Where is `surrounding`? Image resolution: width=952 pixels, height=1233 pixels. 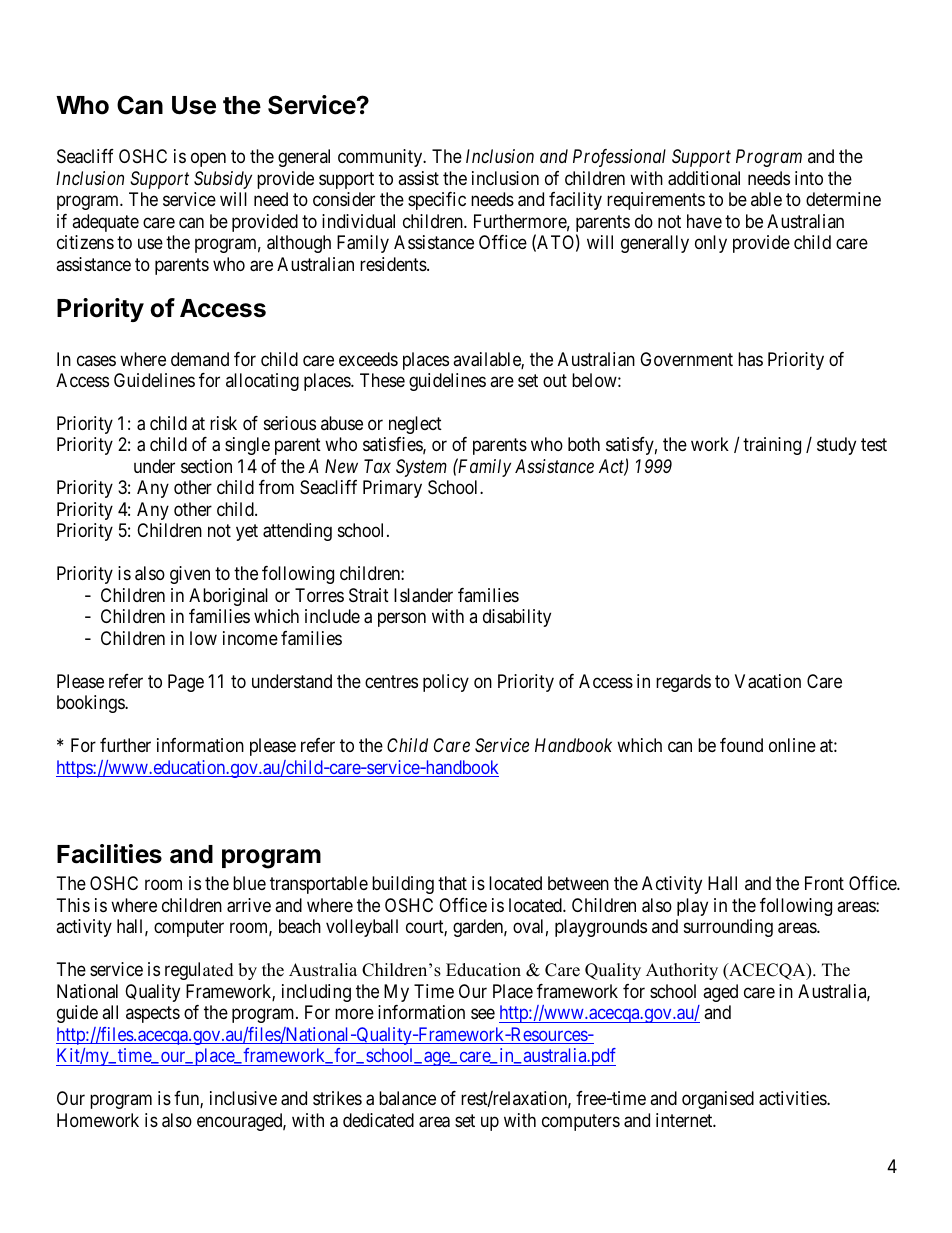
surrounding is located at coordinates (728, 928).
